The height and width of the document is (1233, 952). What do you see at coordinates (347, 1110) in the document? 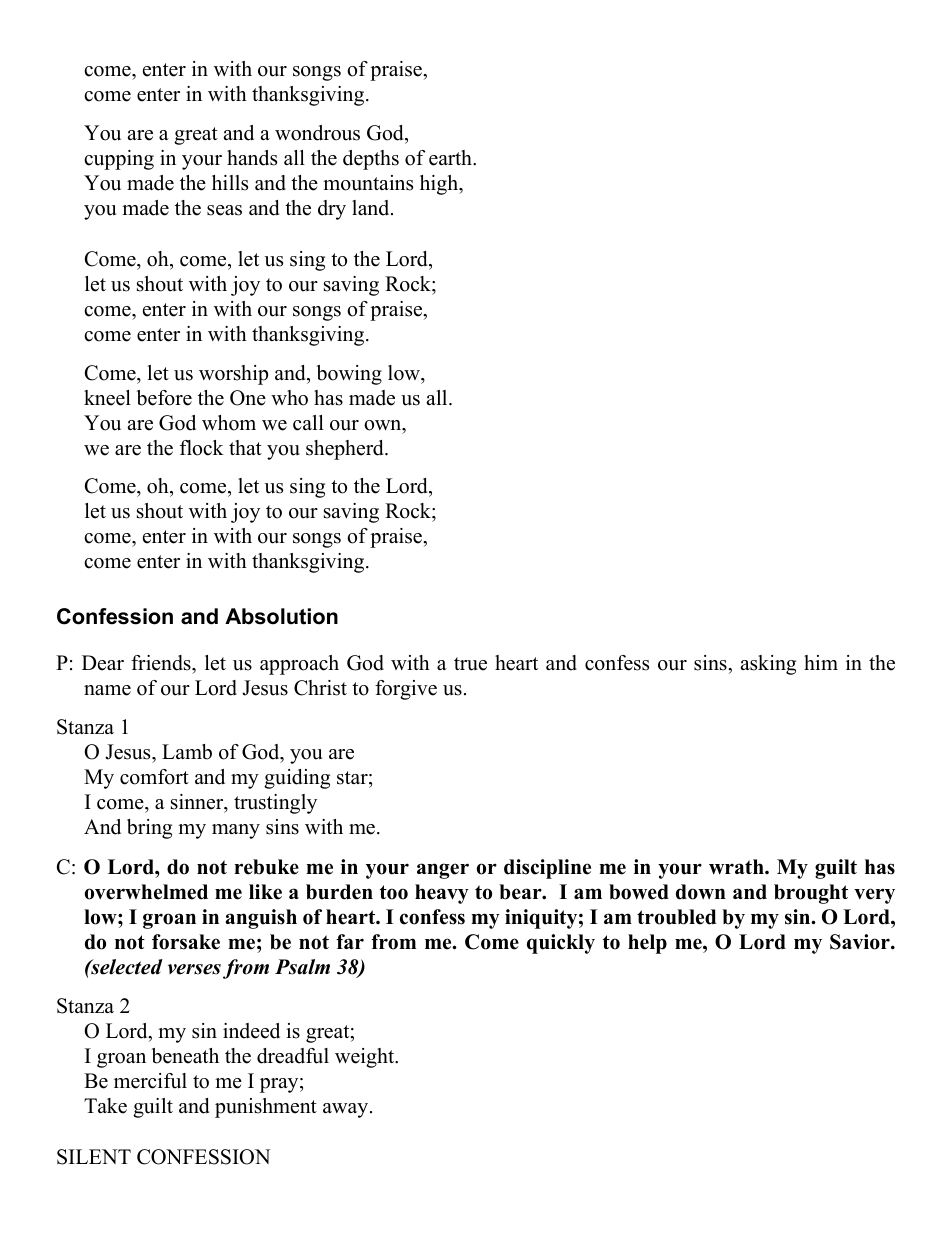
I see `away` at bounding box center [347, 1110].
